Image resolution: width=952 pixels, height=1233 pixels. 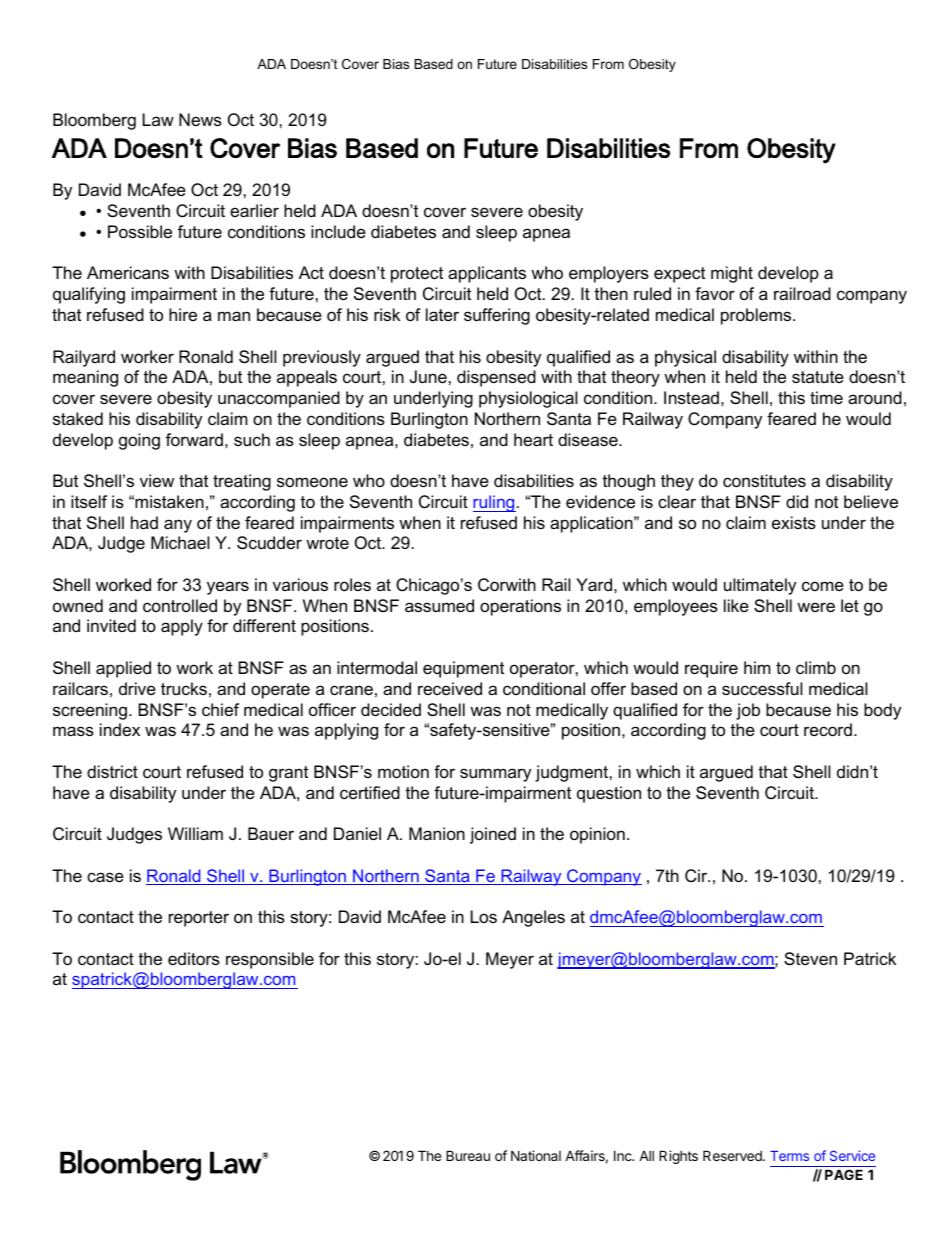 What do you see at coordinates (270, 960) in the image?
I see `responsible` at bounding box center [270, 960].
